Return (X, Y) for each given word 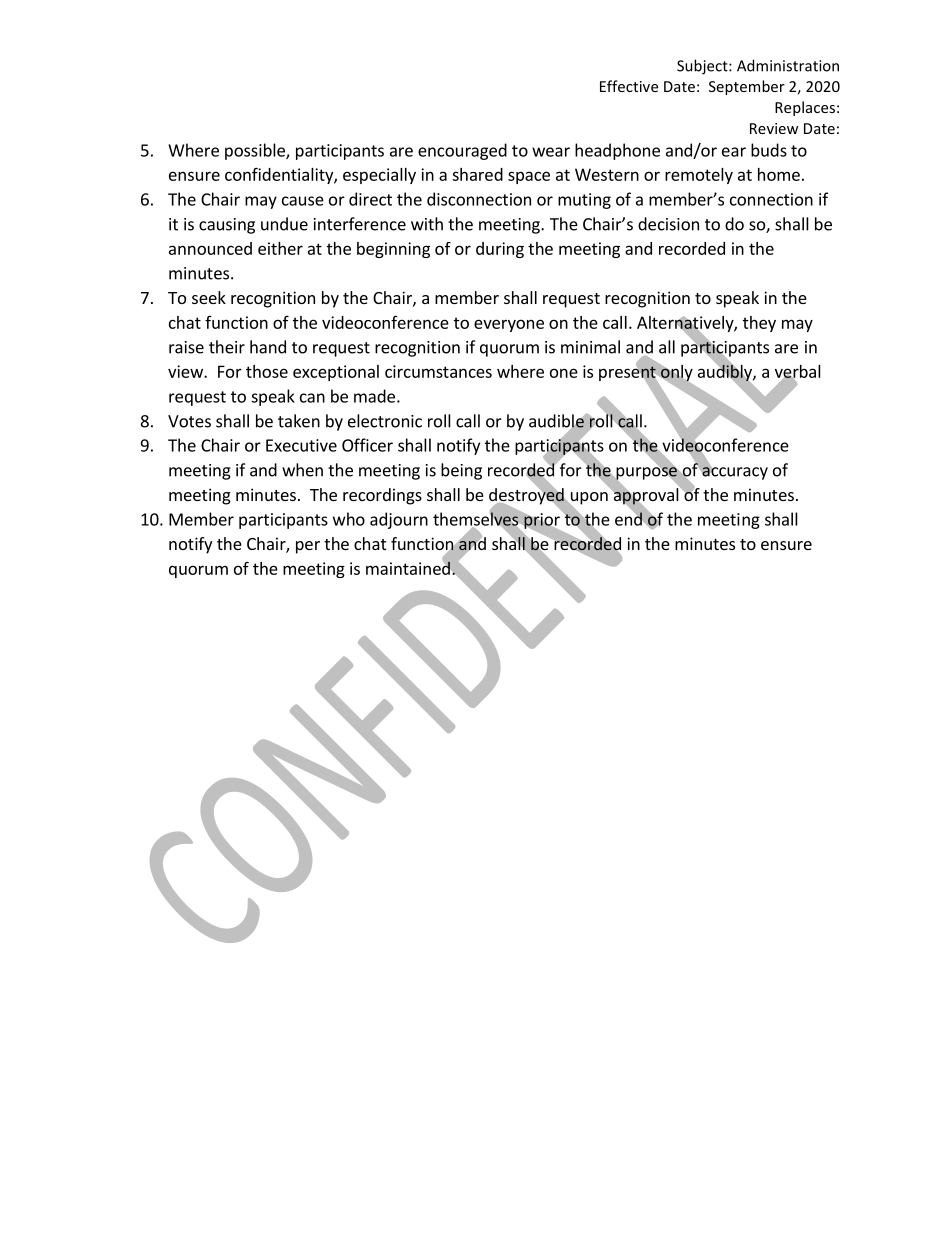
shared (477, 174)
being (461, 471)
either (280, 248)
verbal (798, 372)
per (308, 547)
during (500, 250)
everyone (509, 325)
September (747, 87)
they (759, 324)
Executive (301, 445)
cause (303, 201)
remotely (699, 176)
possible (256, 151)
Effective (629, 86)
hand (268, 347)
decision (668, 224)
